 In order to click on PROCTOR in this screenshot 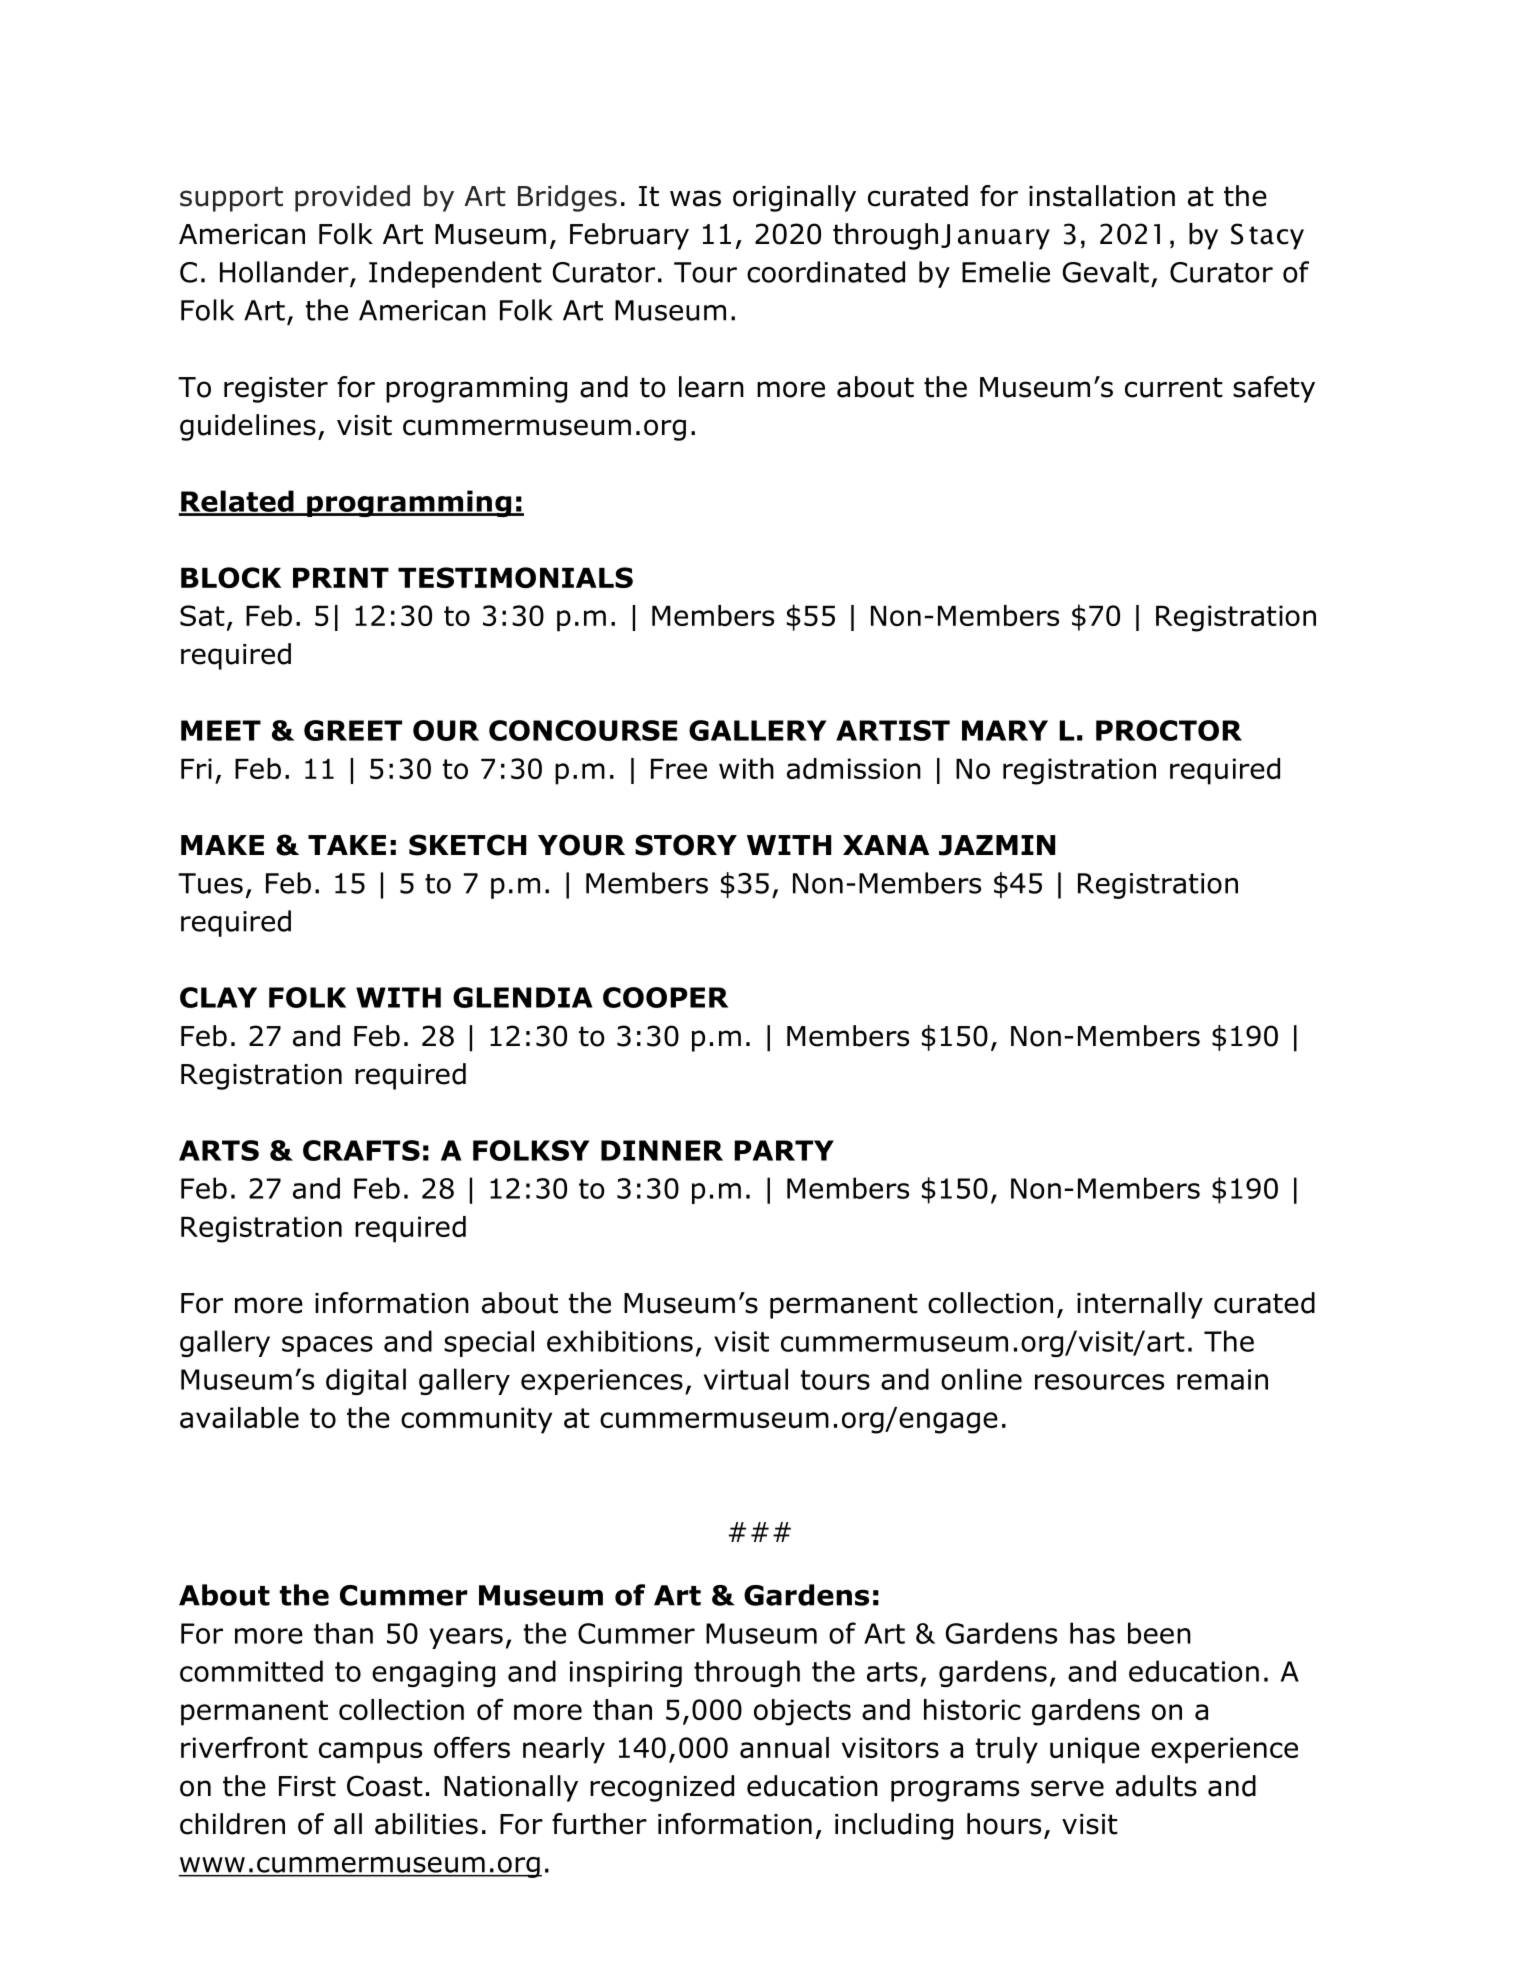, I will do `click(1169, 730)`.
